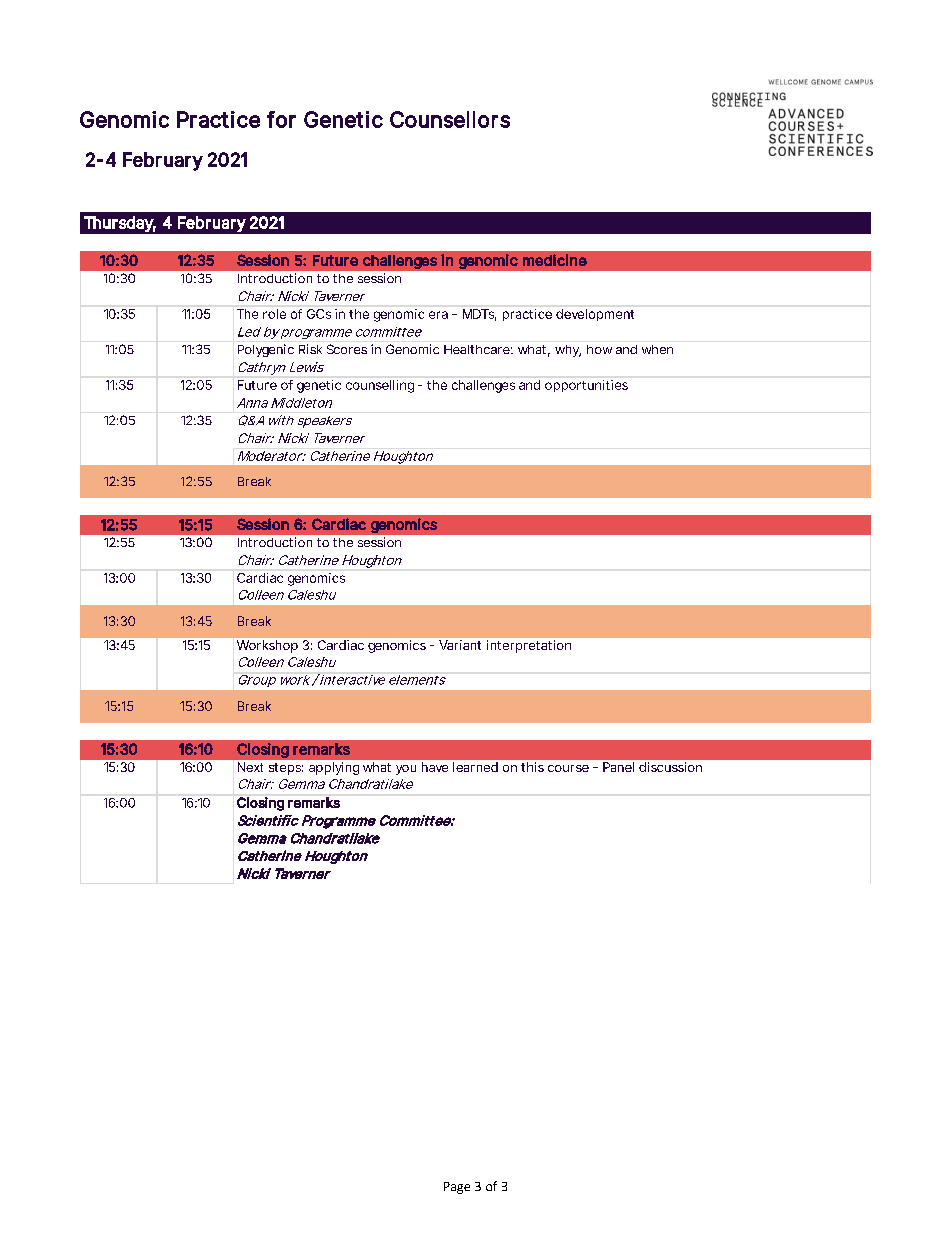  What do you see at coordinates (568, 768) in the page?
I see `course` at bounding box center [568, 768].
